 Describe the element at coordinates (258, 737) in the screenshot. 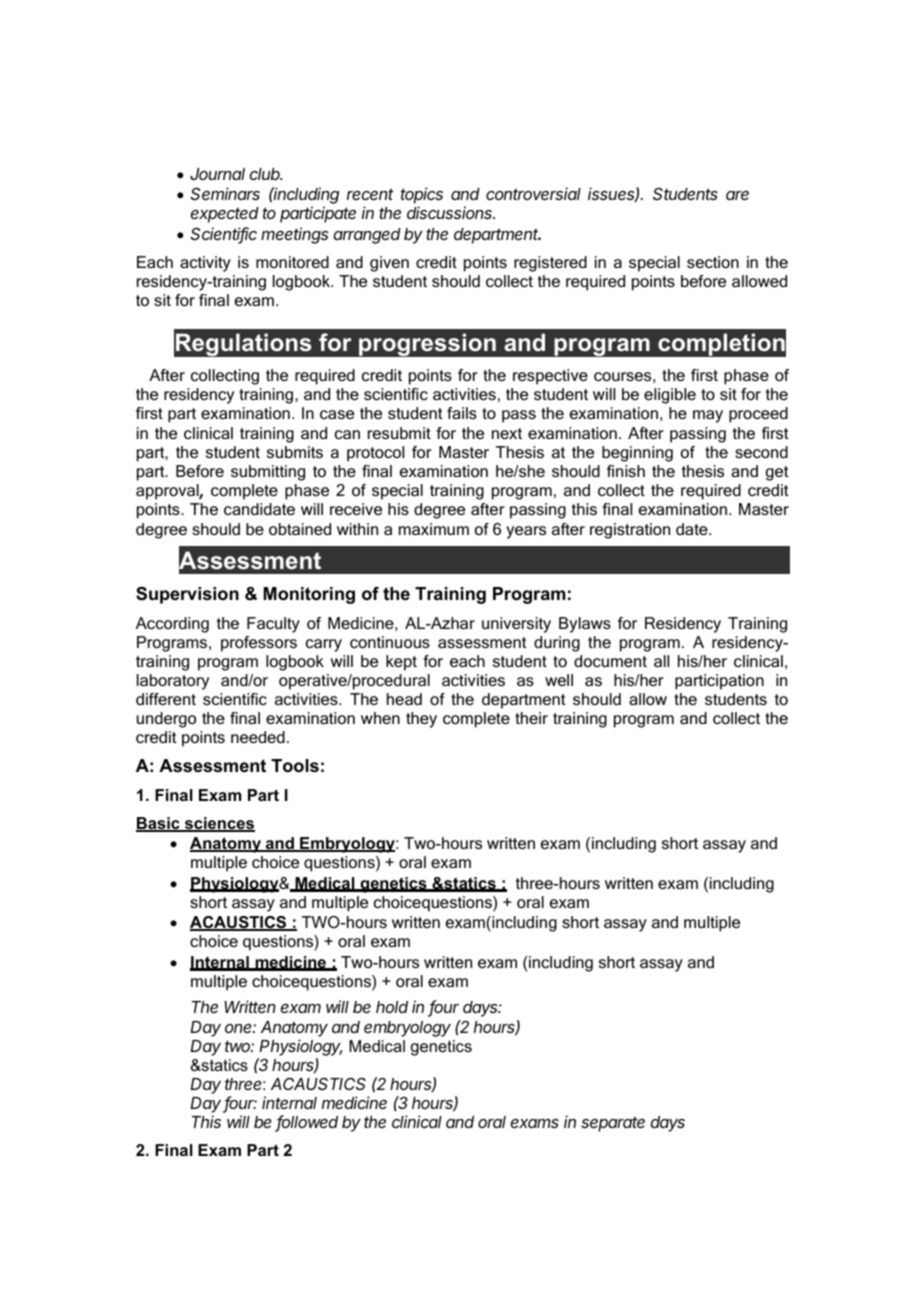

I see `needed` at that location.
